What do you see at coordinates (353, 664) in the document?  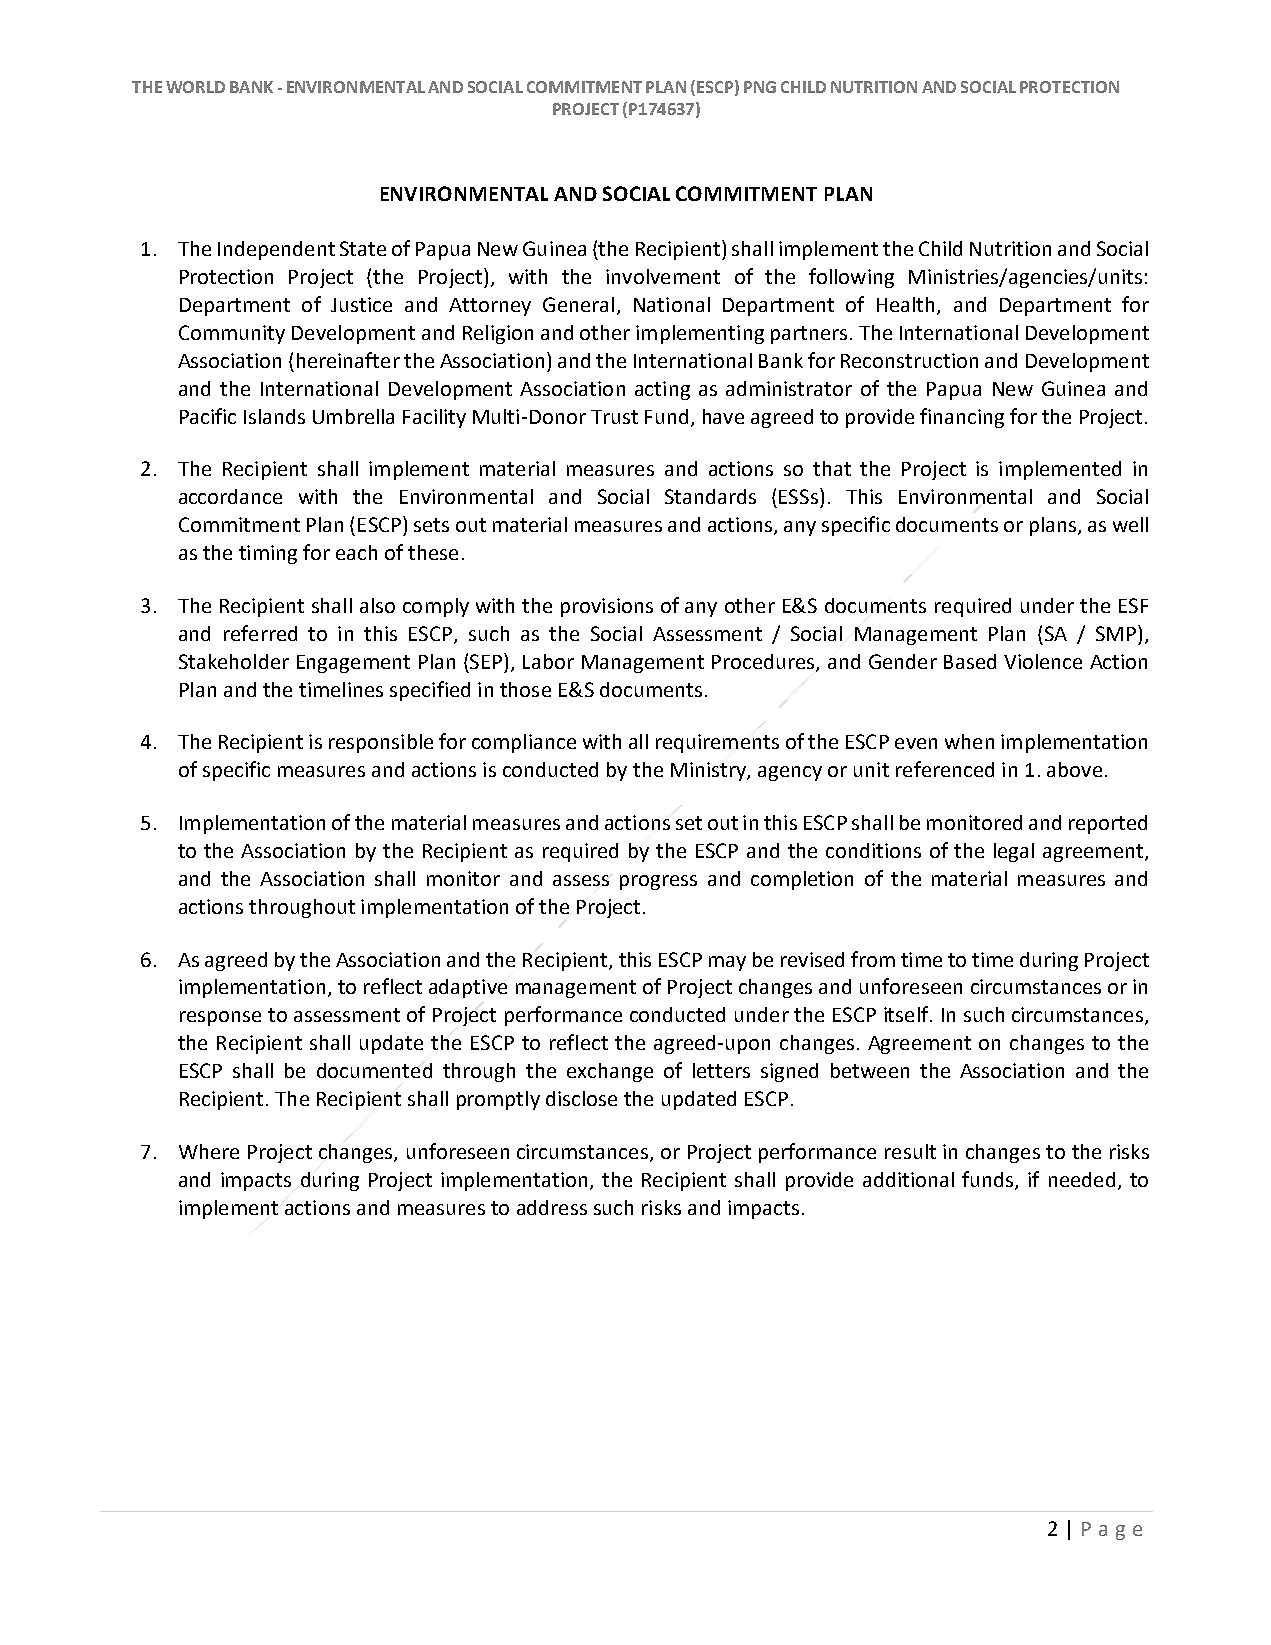 I see `Engagement` at bounding box center [353, 664].
